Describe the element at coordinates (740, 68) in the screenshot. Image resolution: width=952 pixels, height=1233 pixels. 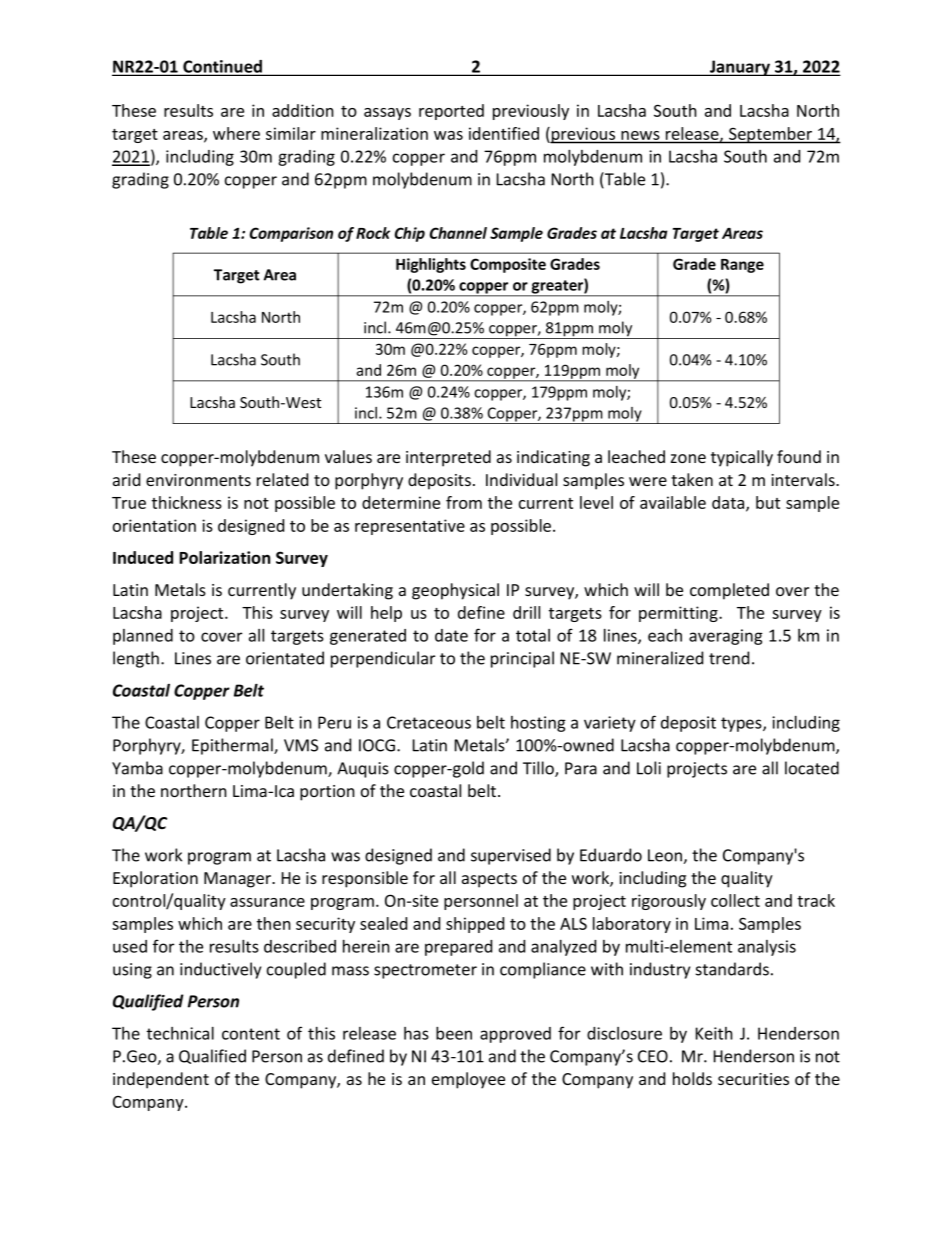
I see `January` at that location.
